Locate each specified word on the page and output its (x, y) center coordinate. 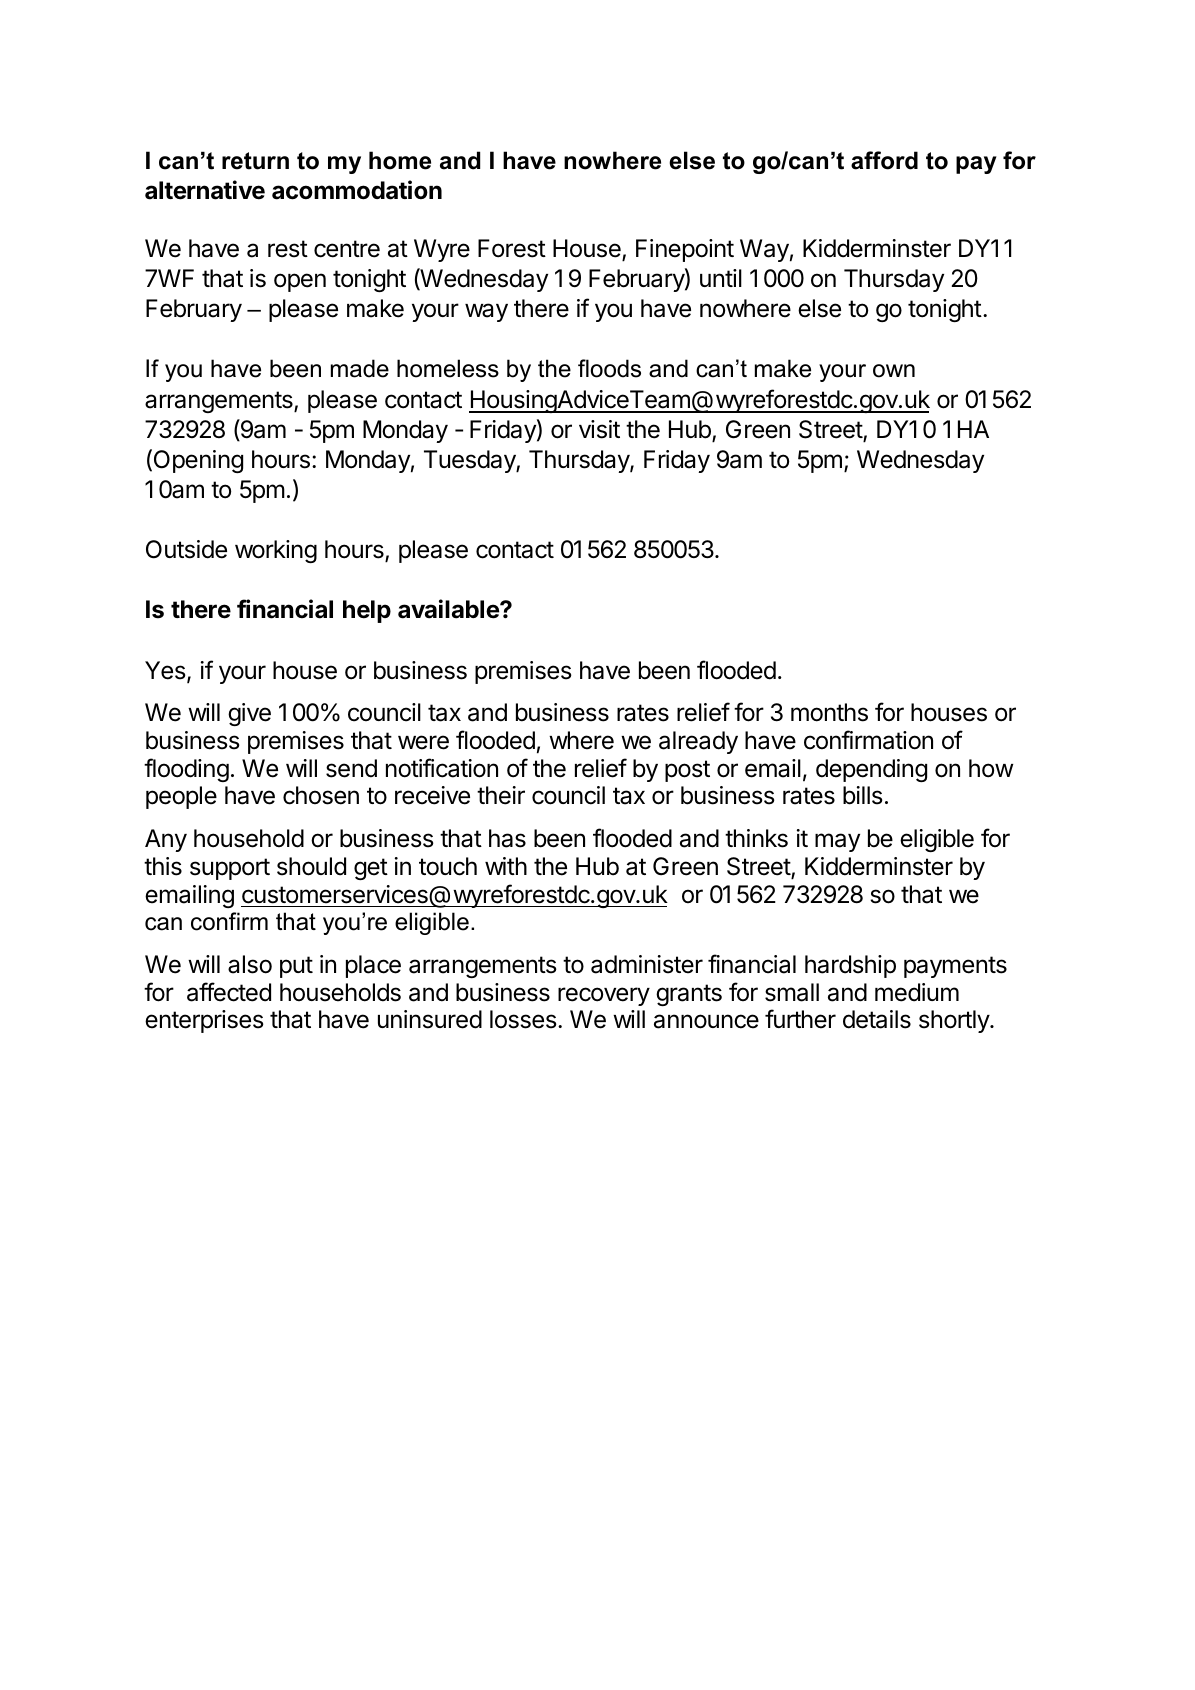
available (449, 609)
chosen (321, 795)
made (360, 368)
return (255, 161)
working (276, 551)
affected (229, 992)
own (894, 371)
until (721, 278)
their (501, 795)
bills (863, 795)
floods (609, 368)
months (829, 712)
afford (884, 160)
